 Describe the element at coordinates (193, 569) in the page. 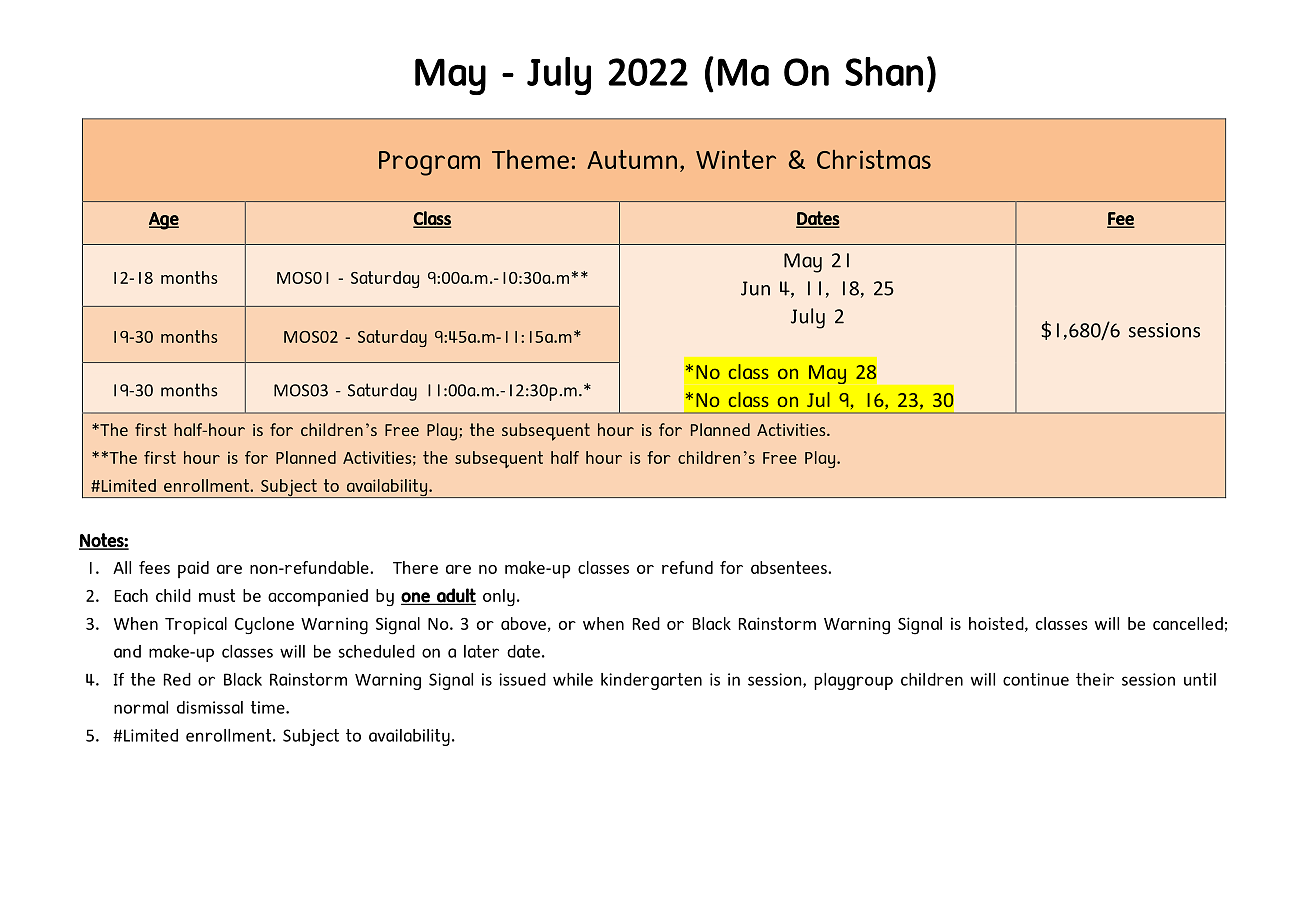

I see `paid` at that location.
